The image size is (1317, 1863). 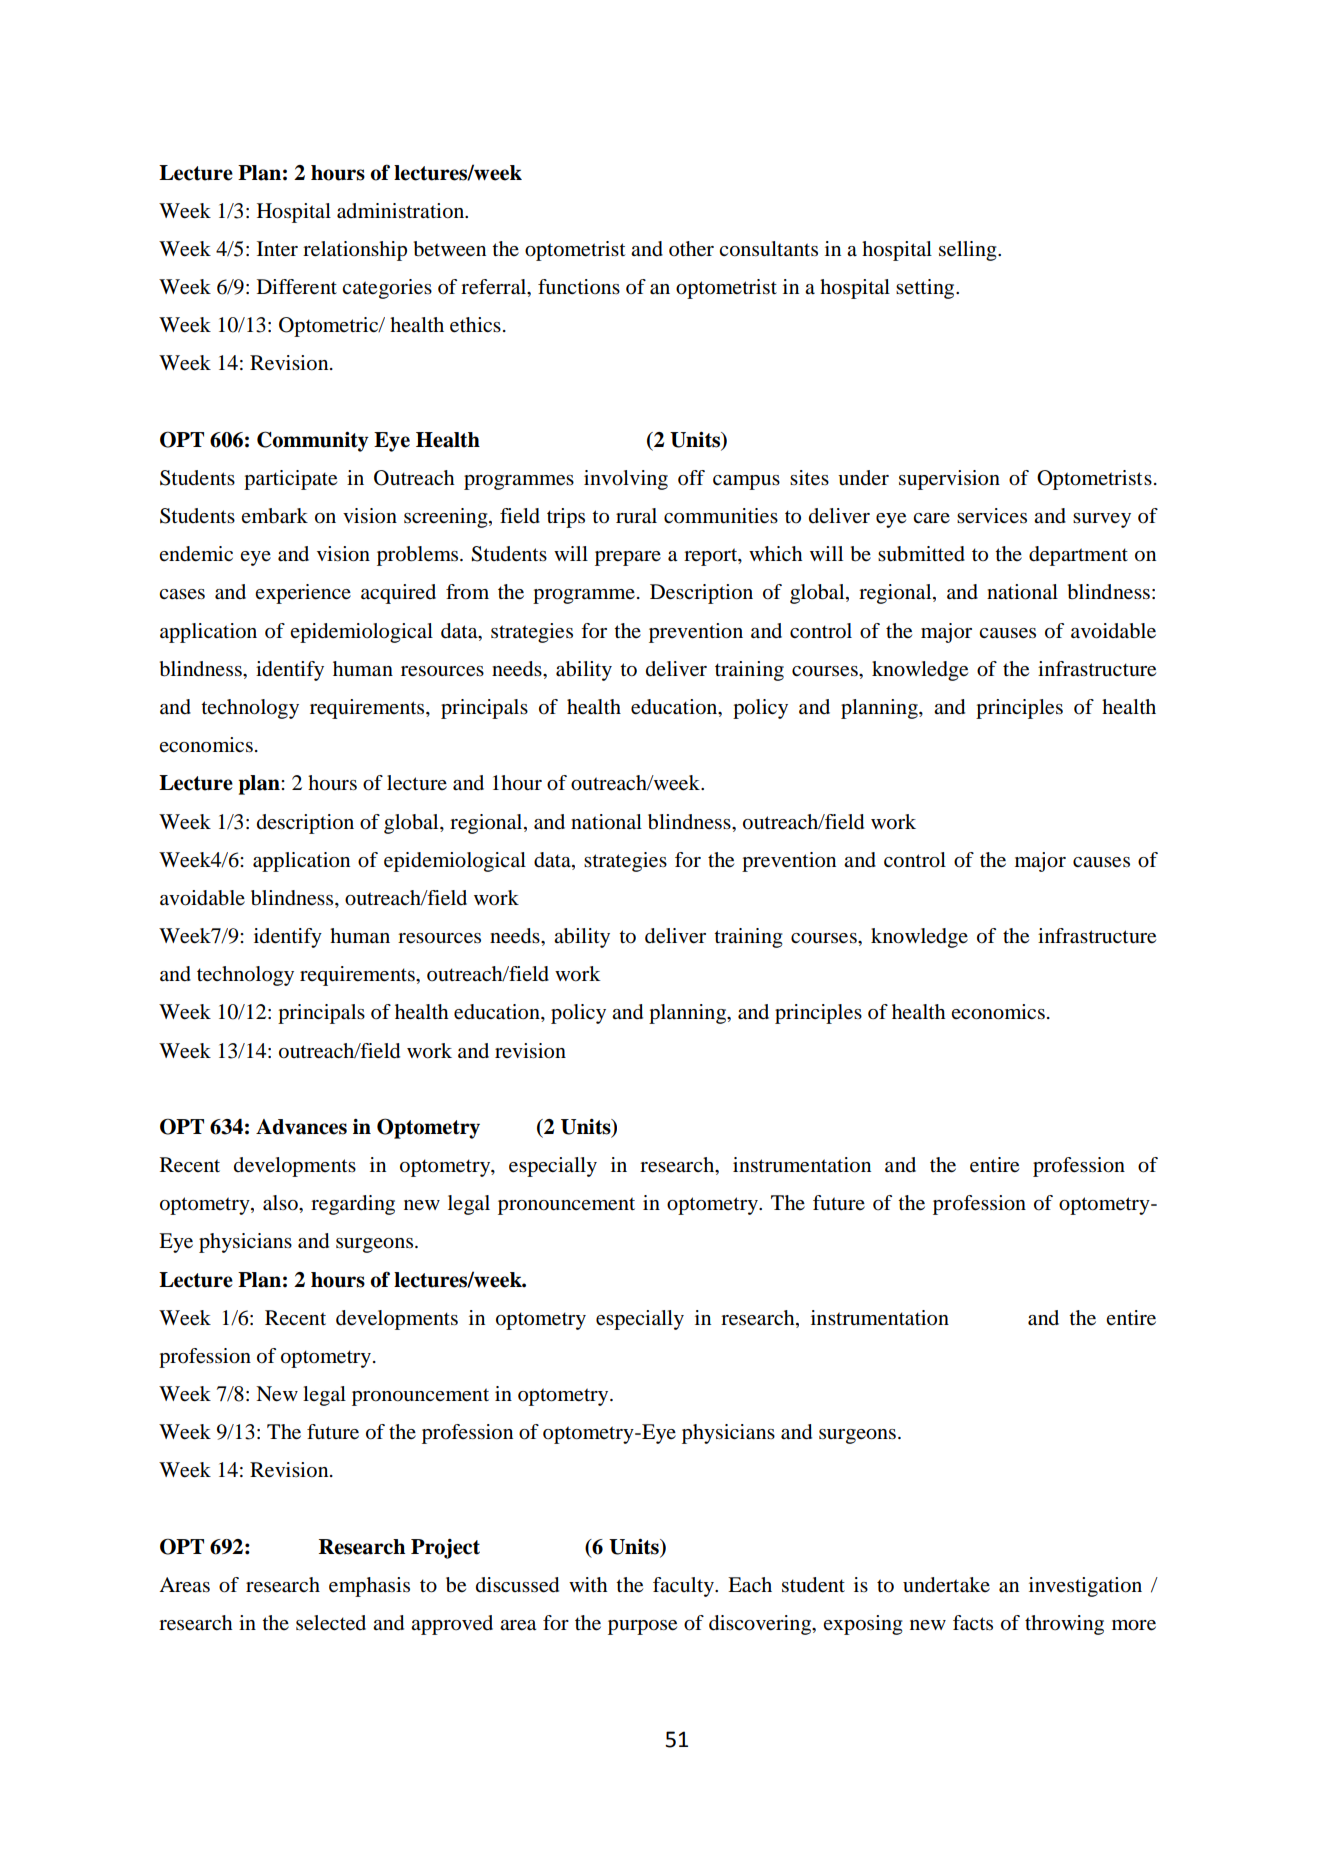 What do you see at coordinates (691, 249) in the page?
I see `other` at bounding box center [691, 249].
